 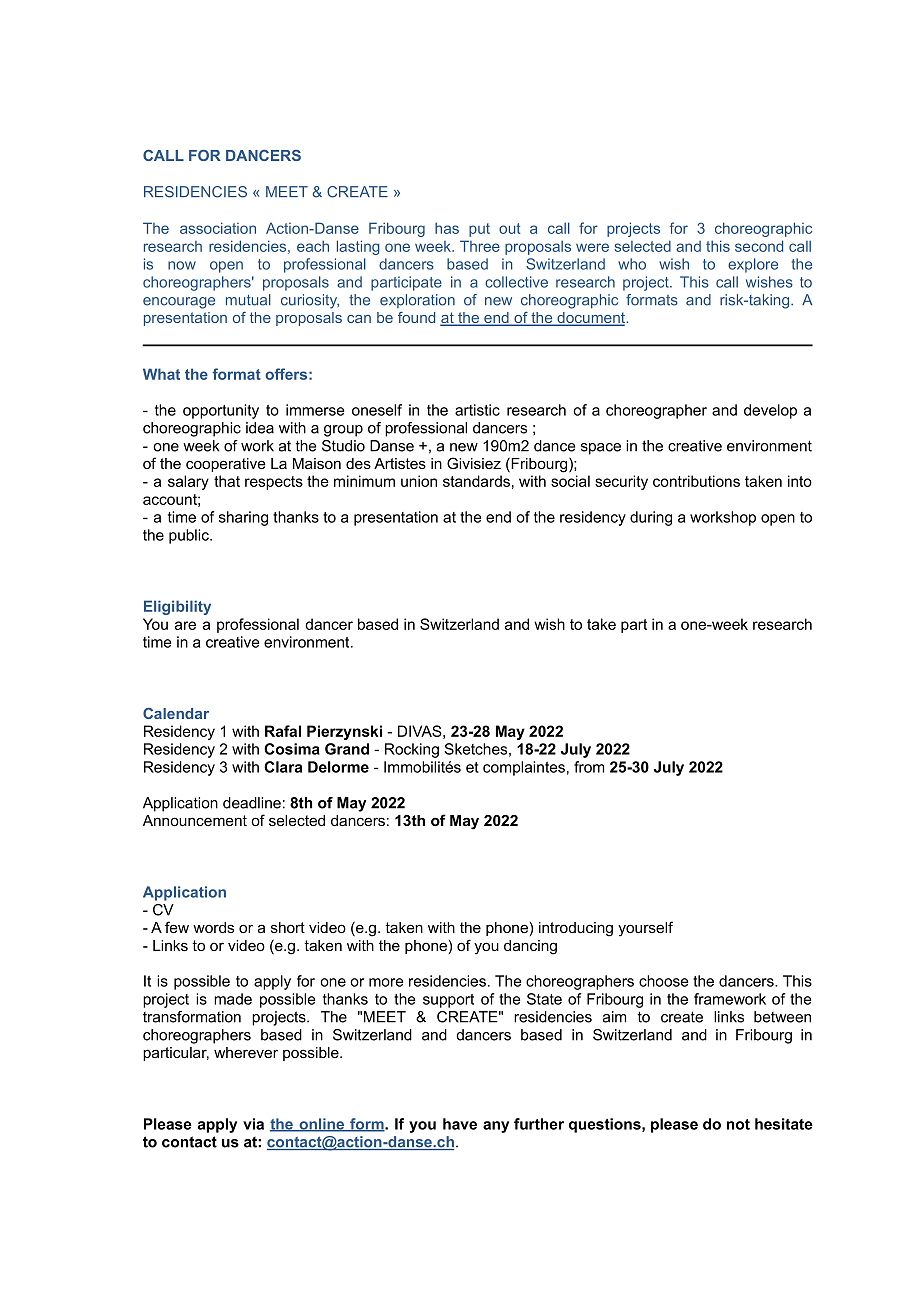 What do you see at coordinates (753, 265) in the document?
I see `explore` at bounding box center [753, 265].
